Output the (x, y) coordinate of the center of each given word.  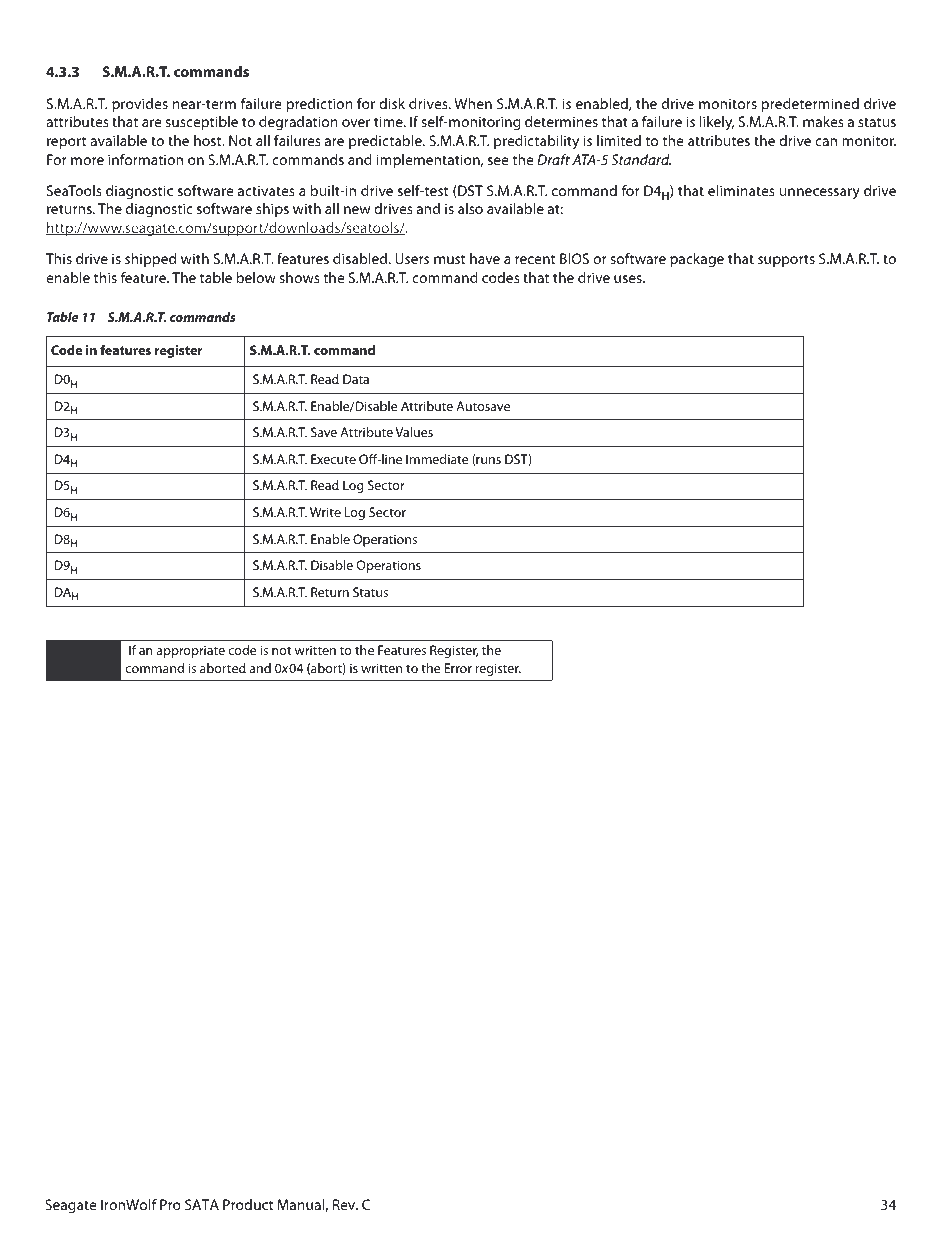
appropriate (190, 651)
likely (717, 123)
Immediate (437, 459)
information (145, 159)
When (473, 103)
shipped (150, 260)
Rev (345, 1204)
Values (414, 432)
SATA (202, 1204)
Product (248, 1204)
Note (84, 660)
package (697, 260)
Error (458, 668)
